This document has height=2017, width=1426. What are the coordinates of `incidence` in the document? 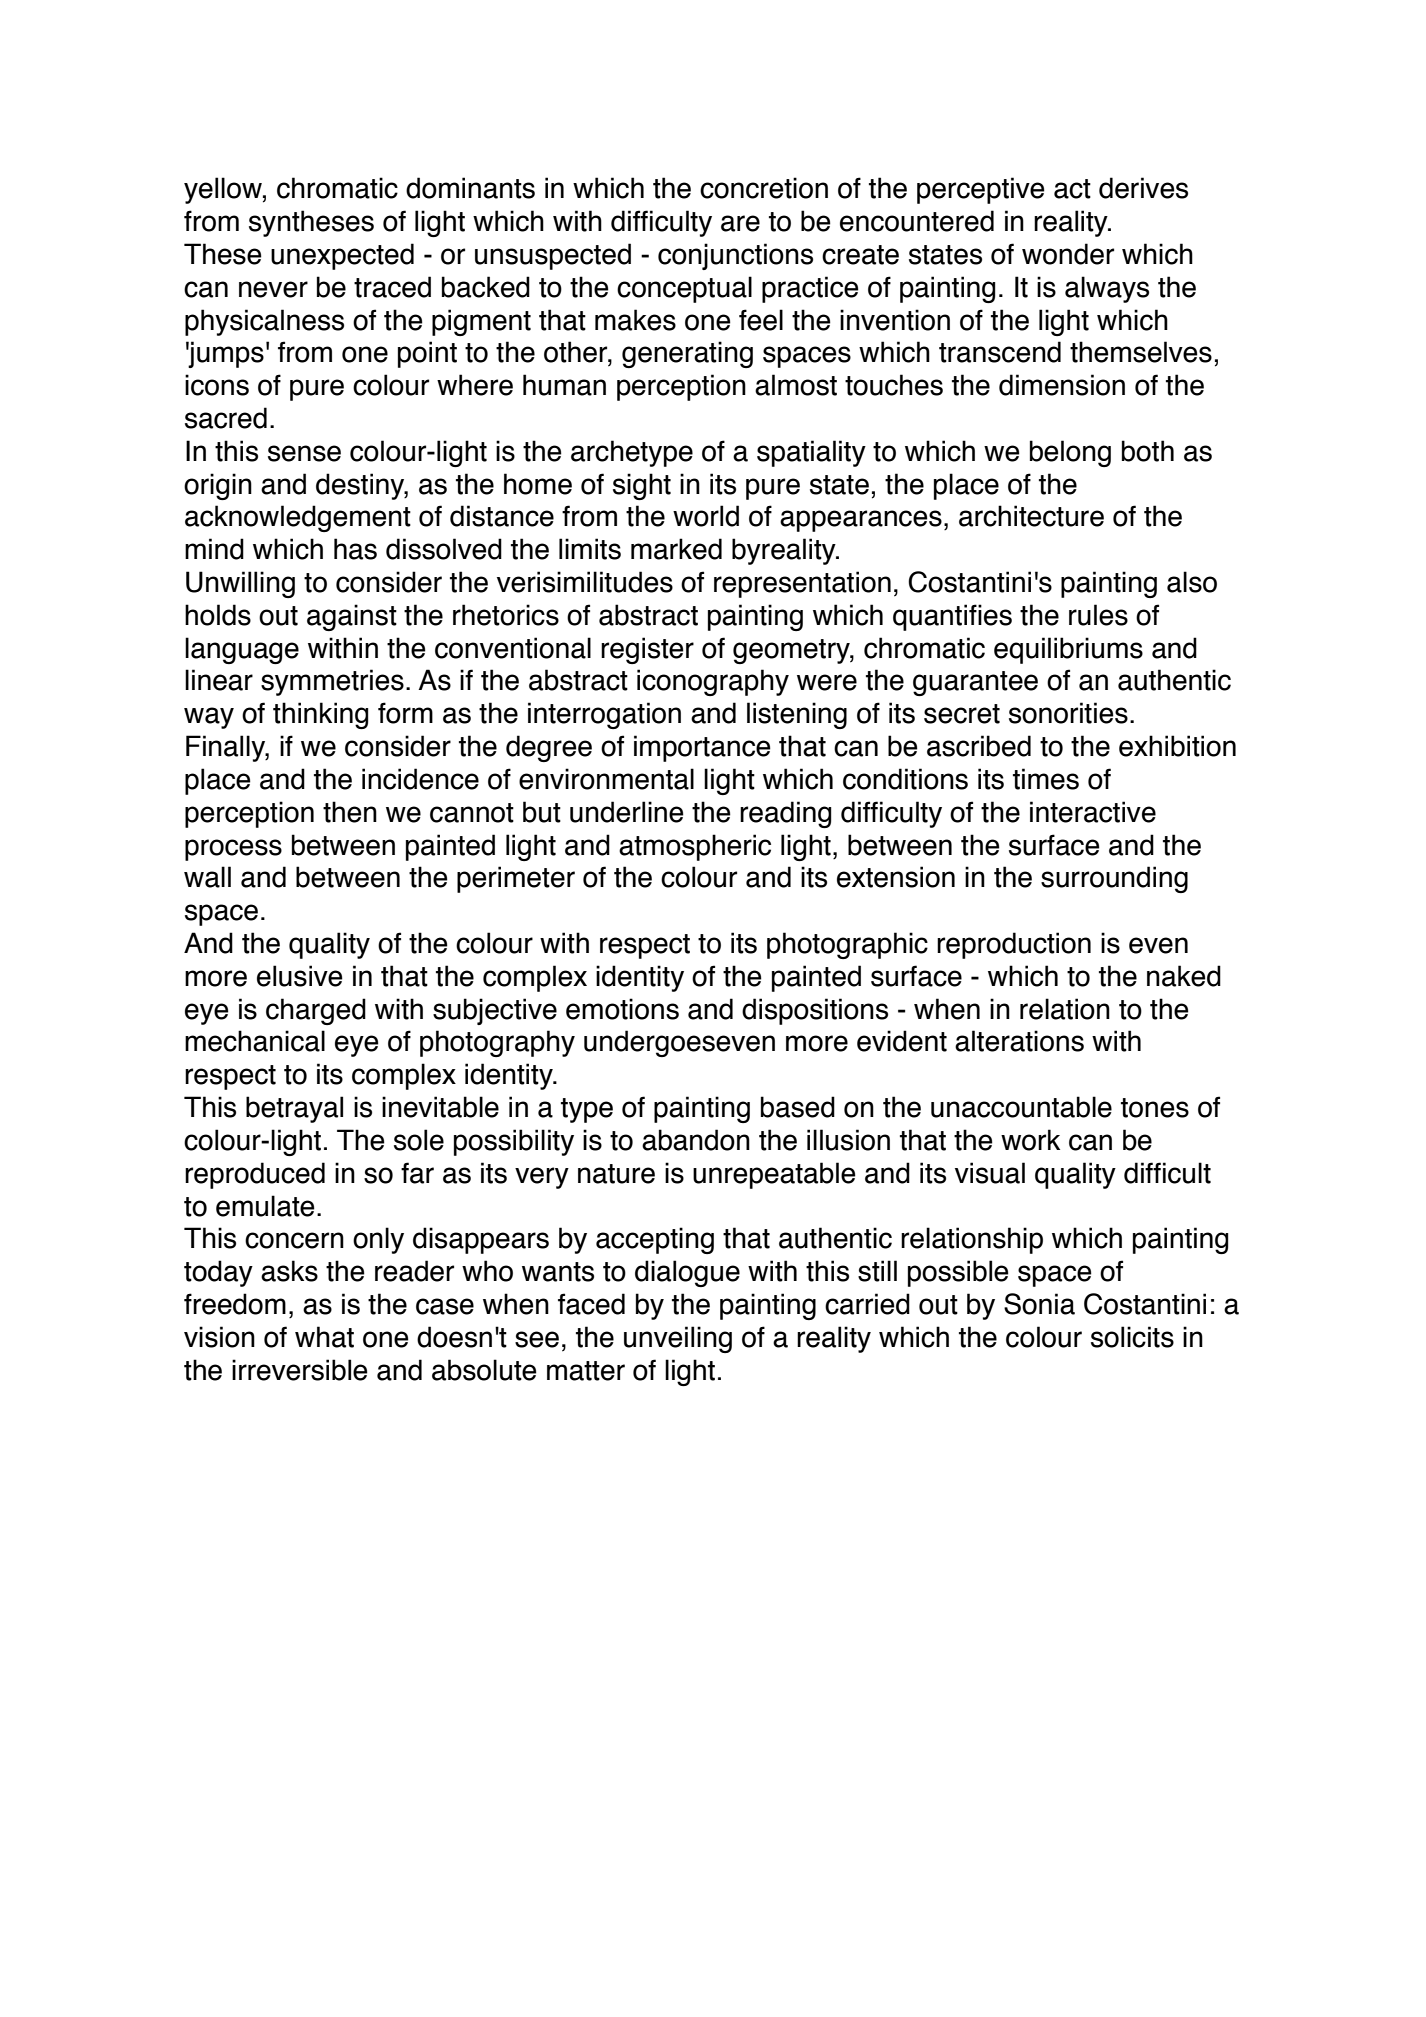 It's located at (420, 779).
